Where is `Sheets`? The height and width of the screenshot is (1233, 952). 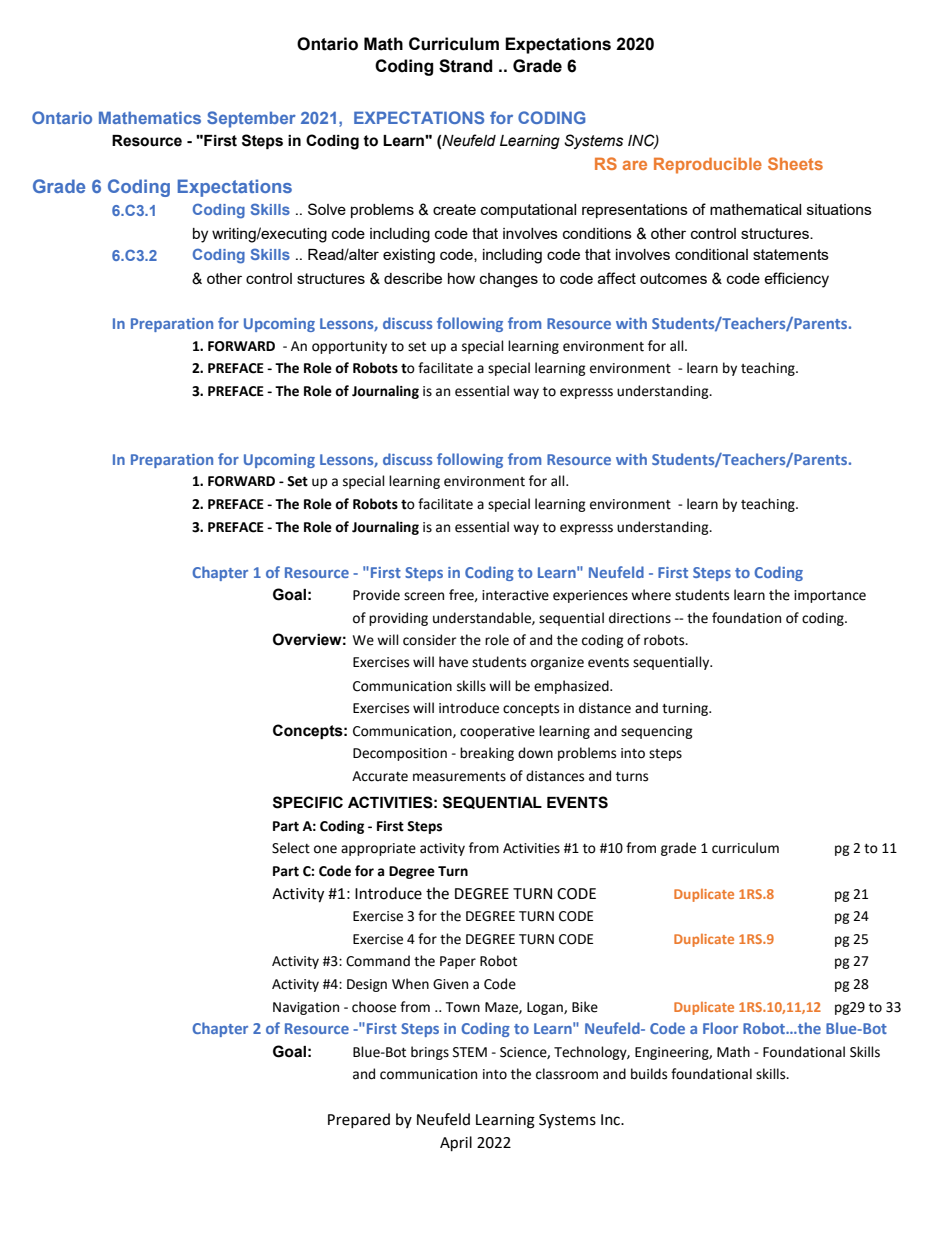
Sheets is located at coordinates (795, 163).
